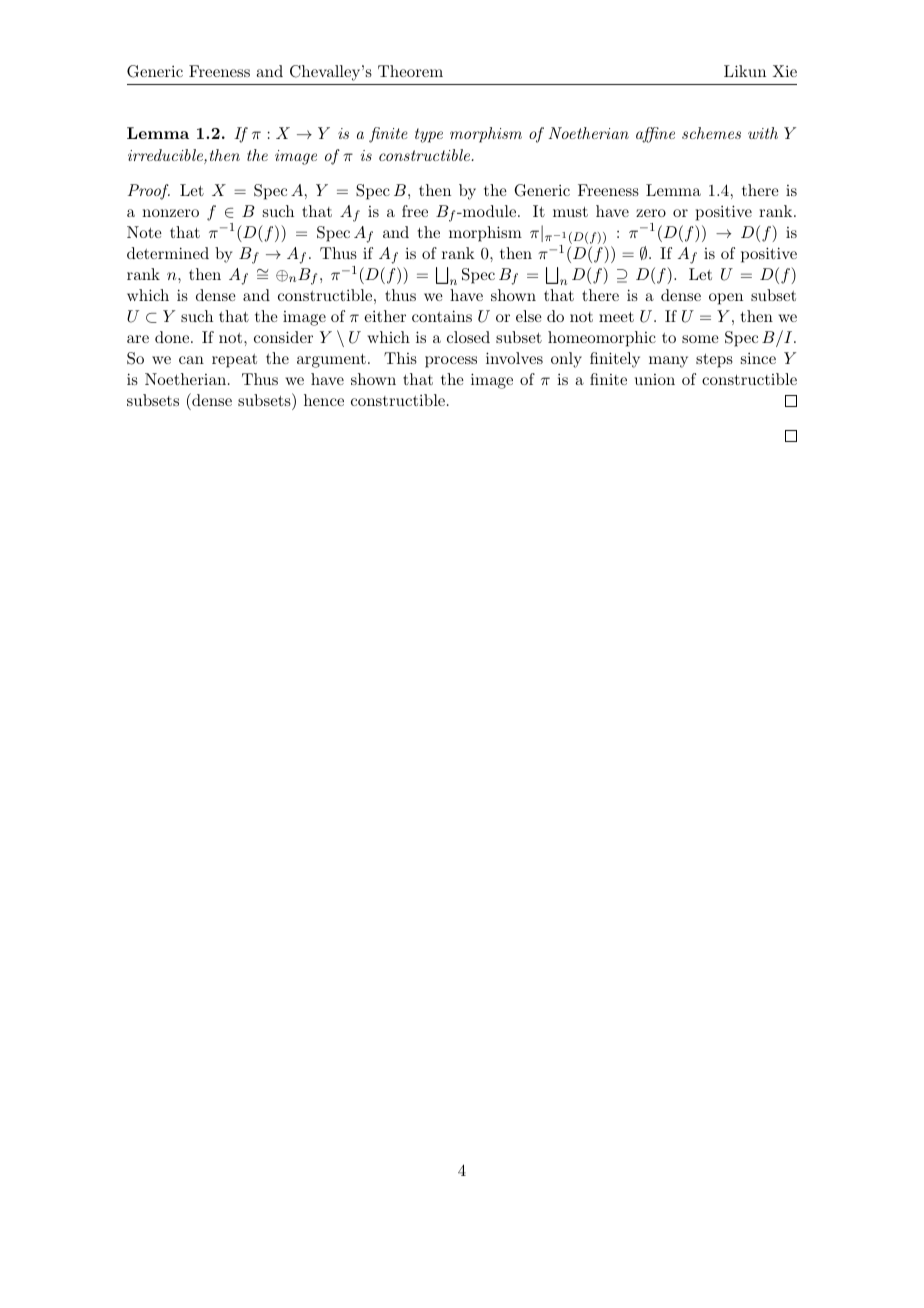 The width and height of the document is (924, 1308). I want to click on hence, so click(324, 400).
